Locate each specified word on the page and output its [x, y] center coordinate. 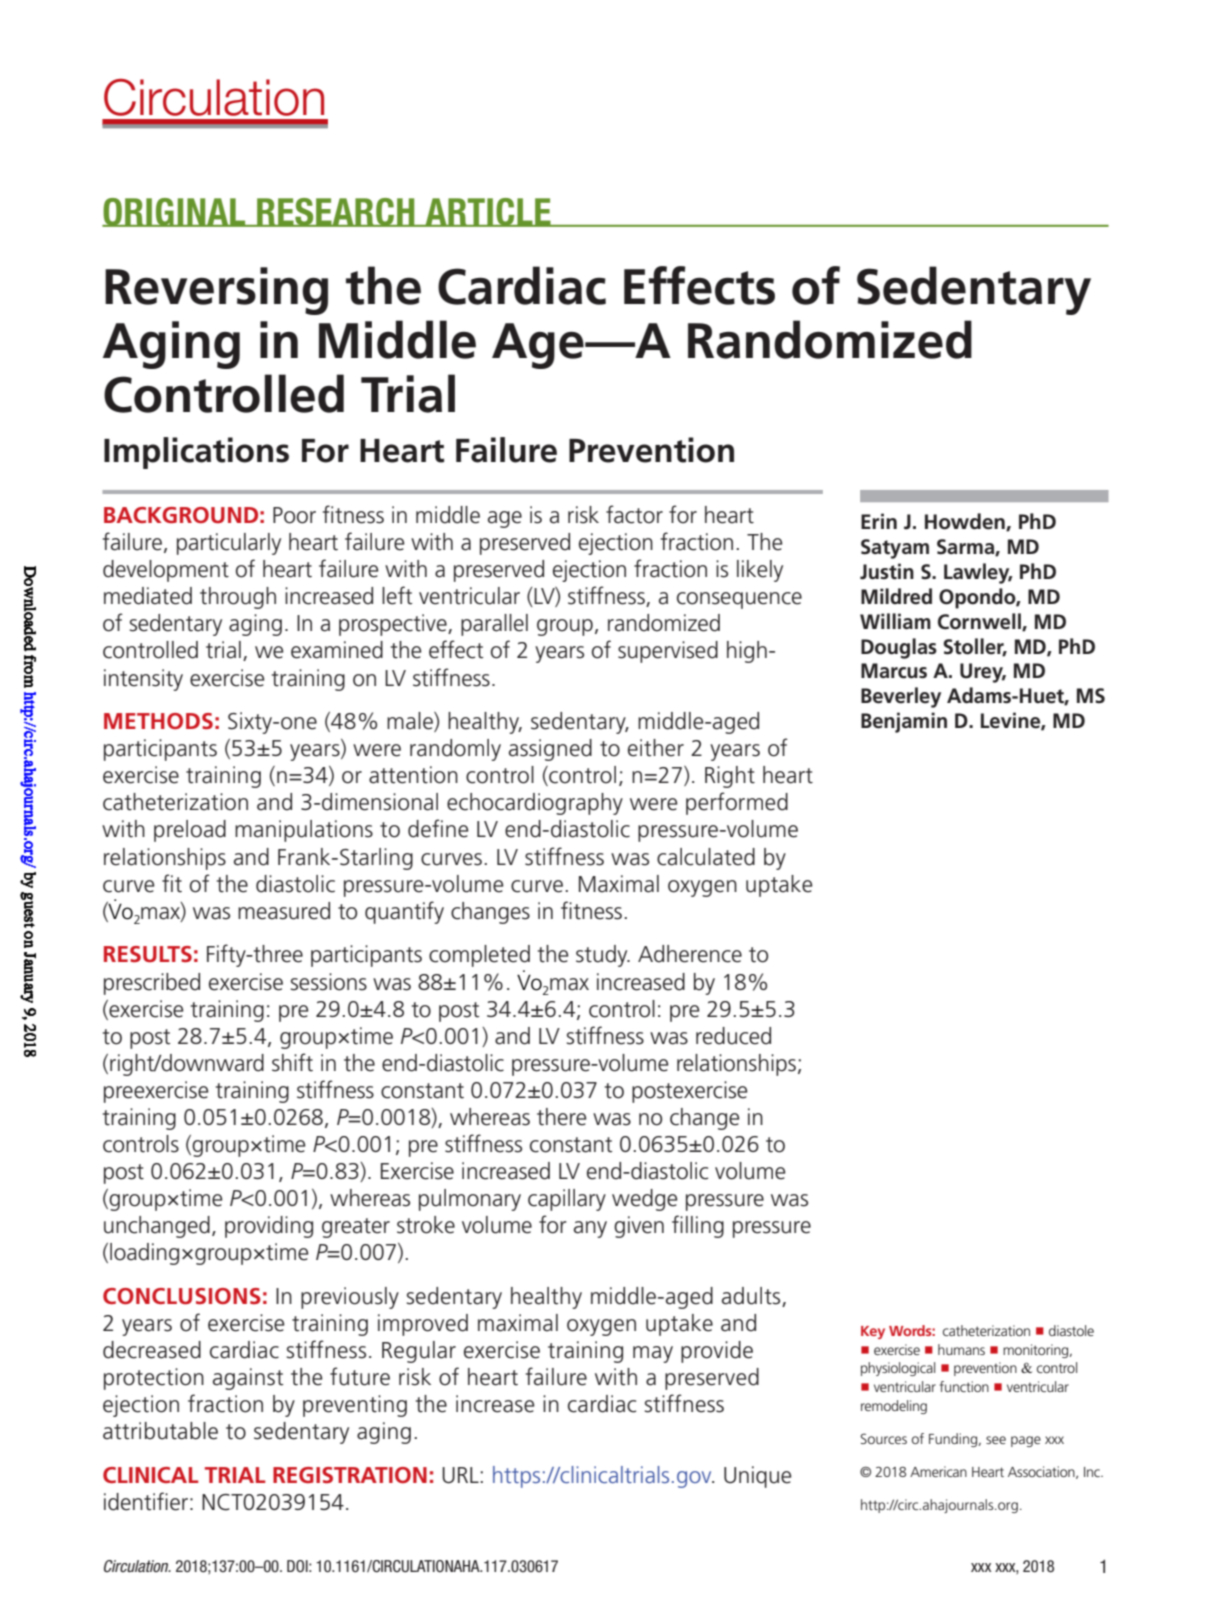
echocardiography [535, 804]
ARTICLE [488, 212]
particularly [229, 544]
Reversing [216, 291]
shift [292, 1062]
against [248, 1379]
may [653, 1354]
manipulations [304, 831]
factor [634, 514]
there [562, 1117]
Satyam [895, 549]
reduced [733, 1036]
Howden [966, 522]
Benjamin [904, 722]
